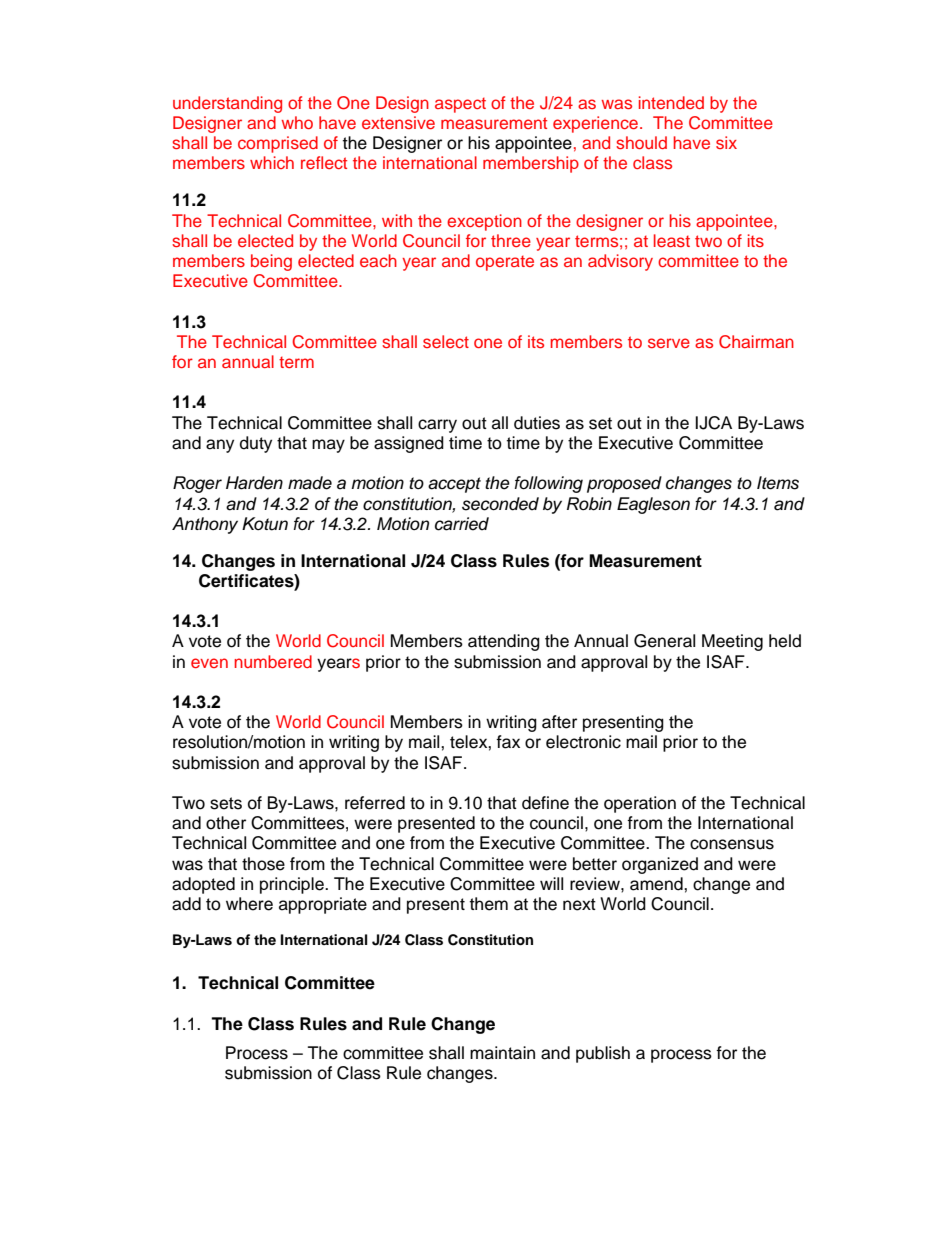  Describe the element at coordinates (249, 904) in the screenshot. I see `where` at that location.
